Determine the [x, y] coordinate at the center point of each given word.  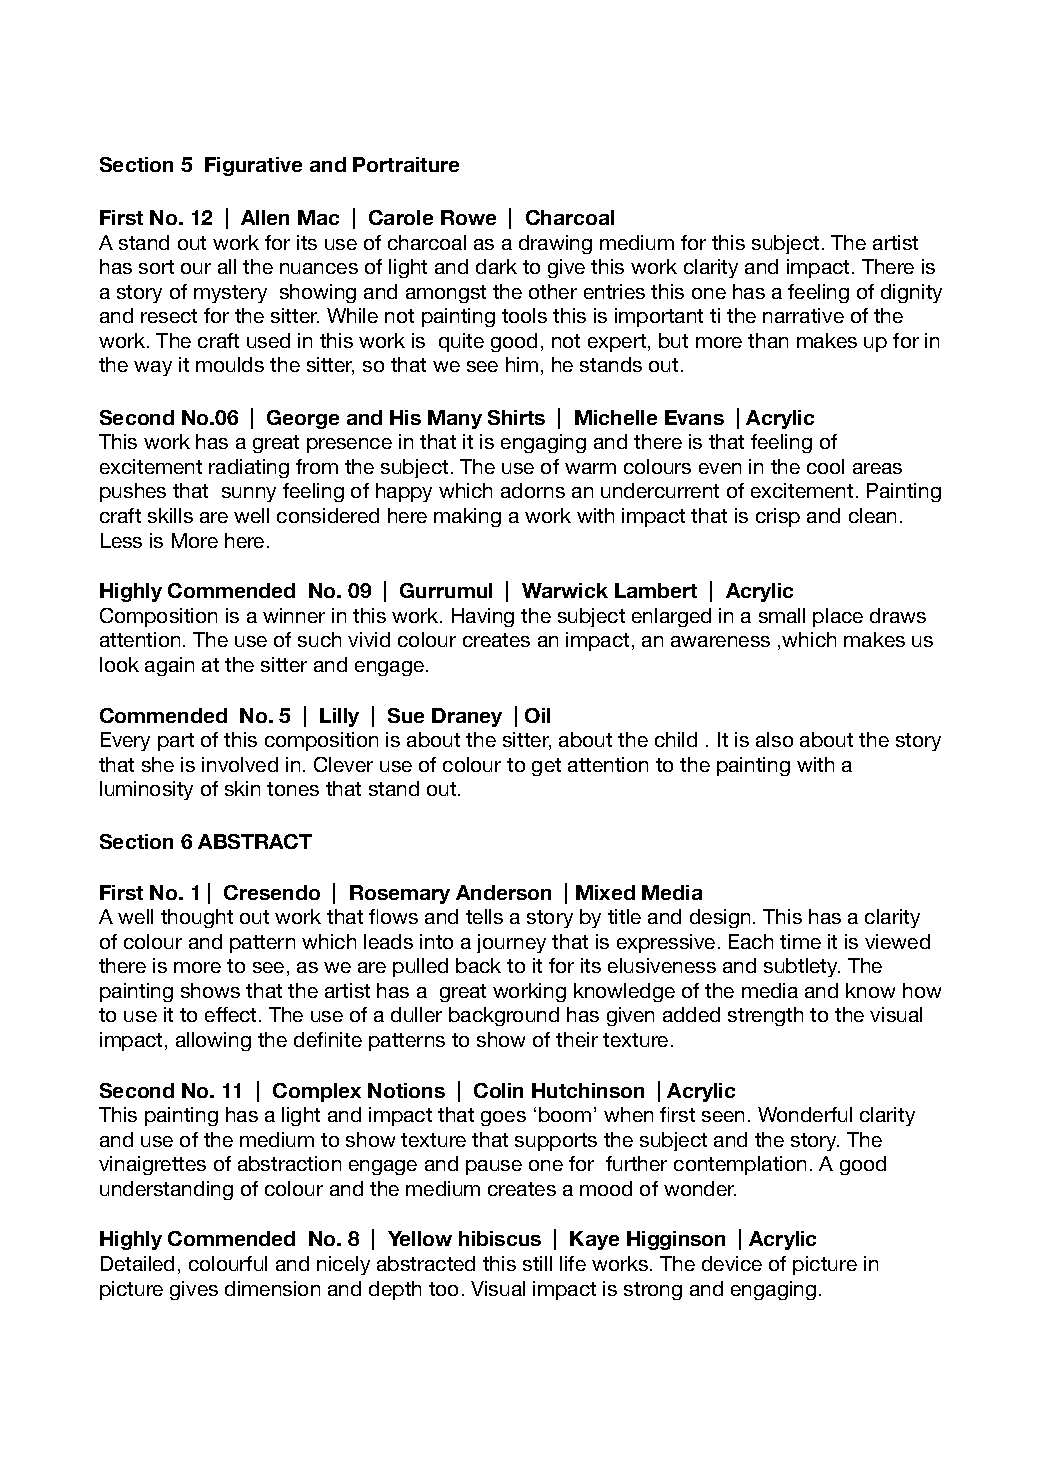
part [176, 742]
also [774, 739]
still [537, 1263]
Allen [265, 217]
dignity [911, 293]
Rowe [468, 217]
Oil [537, 715]
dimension [272, 1288]
